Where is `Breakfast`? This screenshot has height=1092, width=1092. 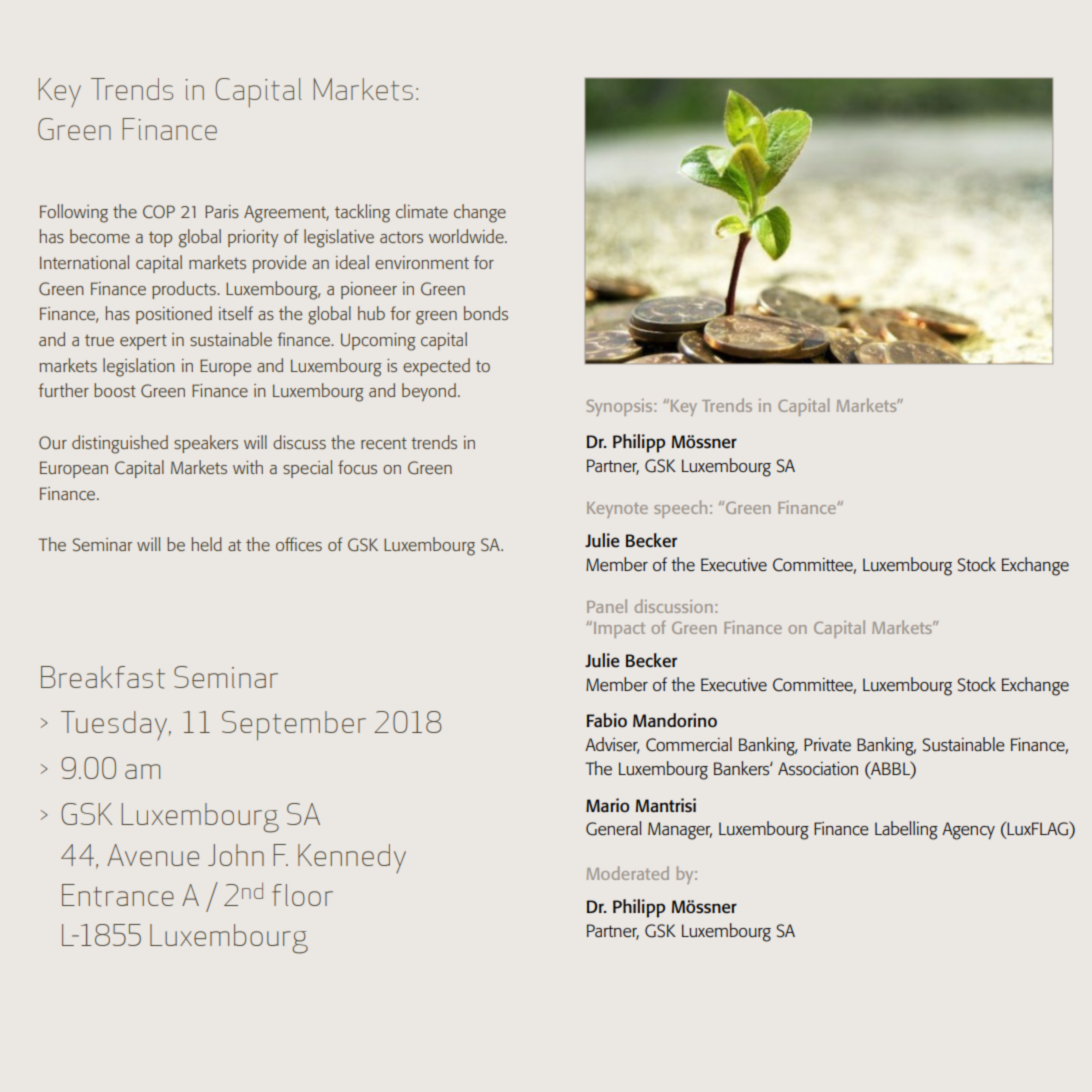 Breakfast is located at coordinates (103, 677).
